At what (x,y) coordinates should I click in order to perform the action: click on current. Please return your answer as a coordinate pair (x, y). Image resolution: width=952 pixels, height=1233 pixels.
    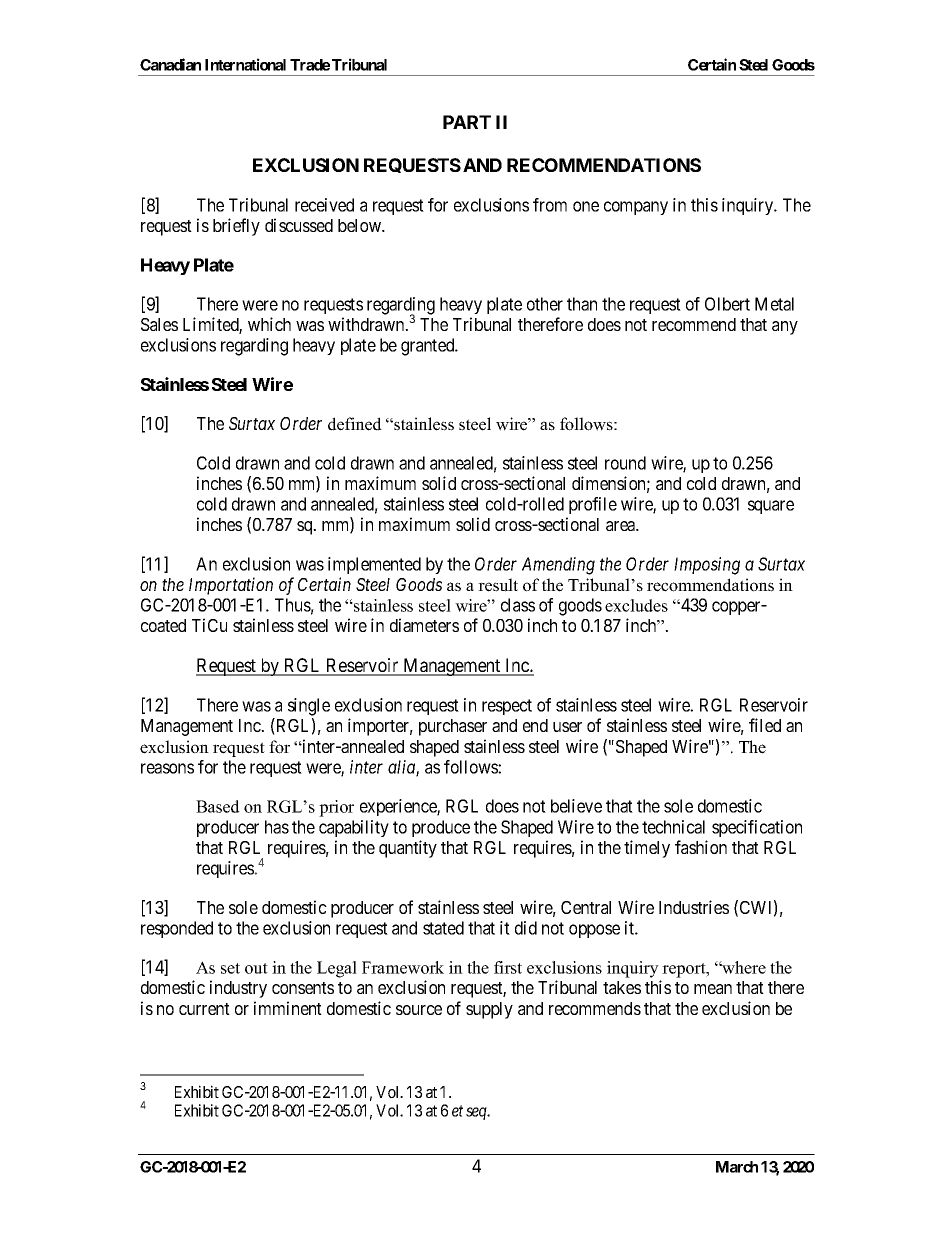
    Looking at the image, I should click on (204, 1009).
